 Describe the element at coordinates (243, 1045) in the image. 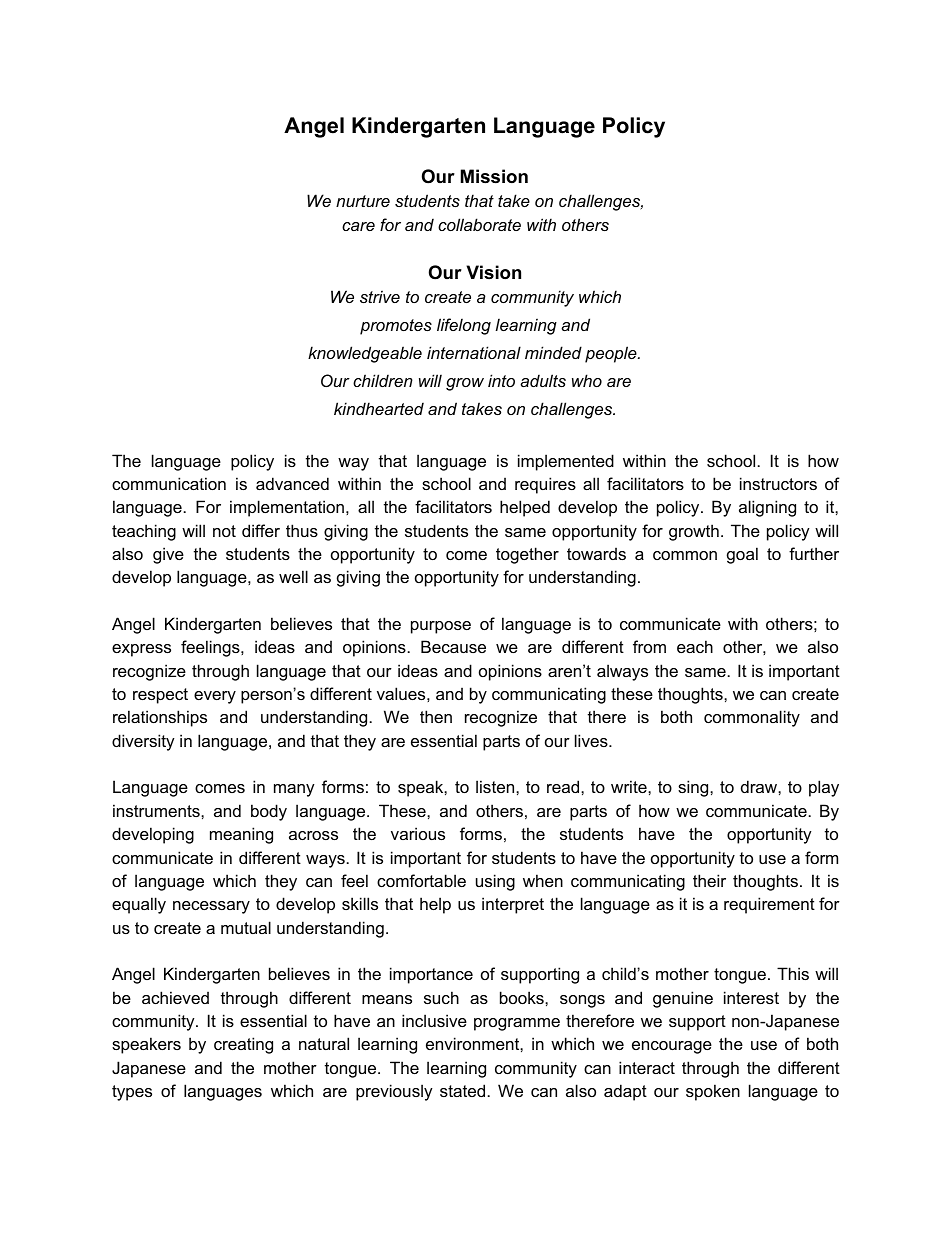

I see `creating` at that location.
